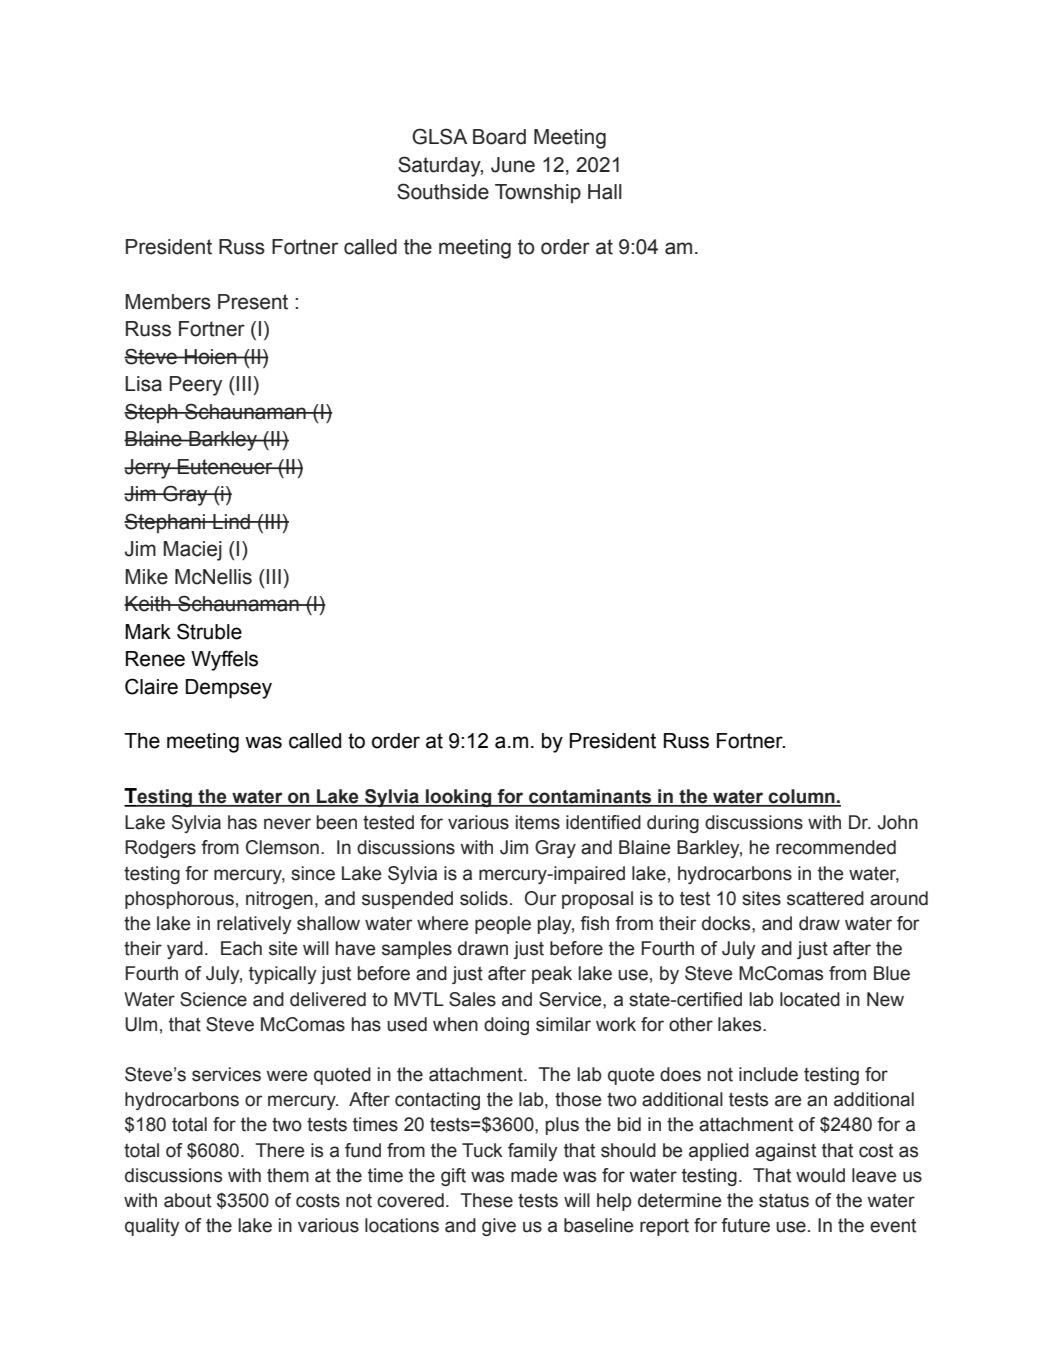 The width and height of the image is (1059, 1371). What do you see at coordinates (784, 1201) in the image?
I see `status` at bounding box center [784, 1201].
